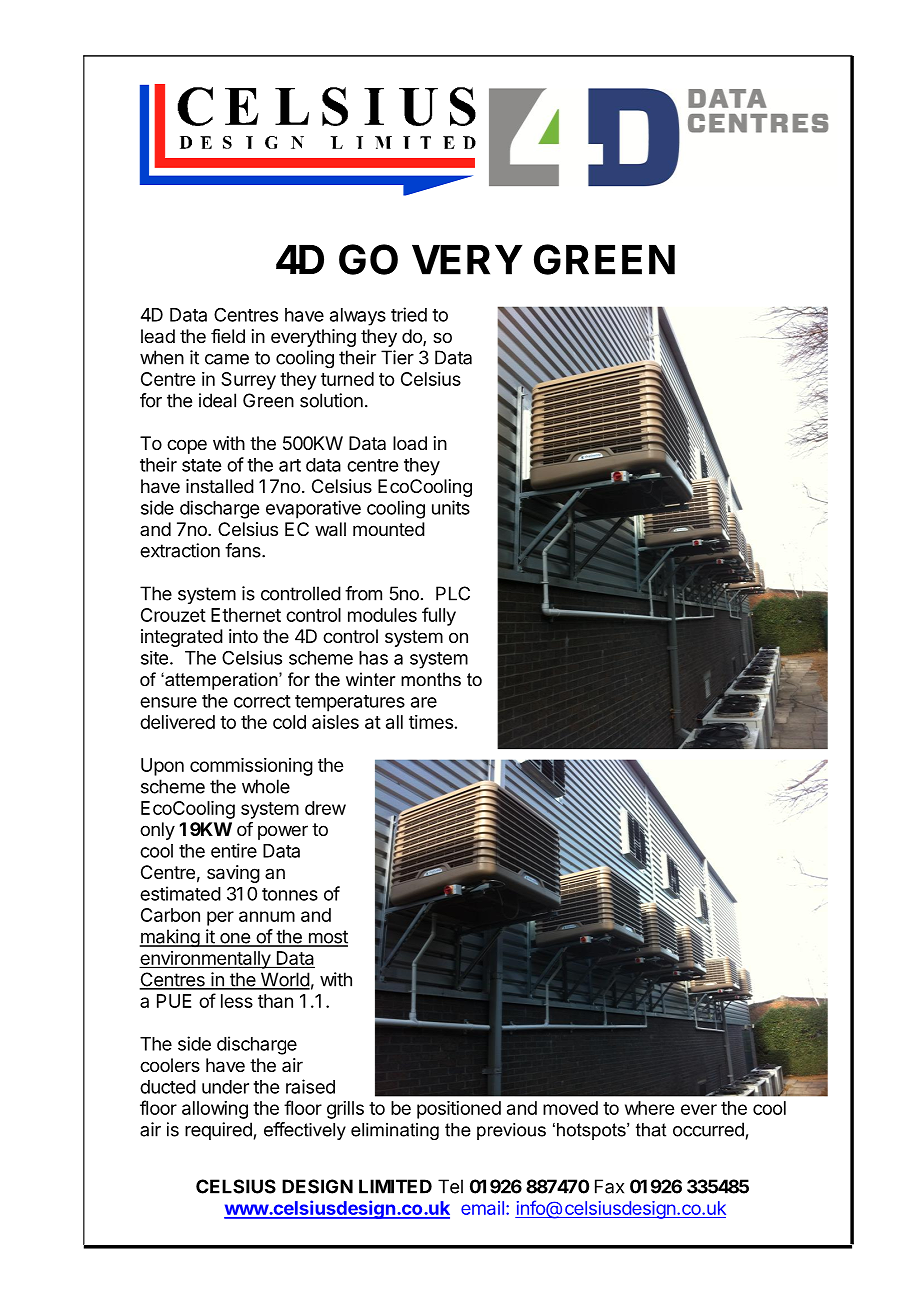 The height and width of the document is (1308, 924). What do you see at coordinates (327, 938) in the document?
I see `most` at bounding box center [327, 938].
